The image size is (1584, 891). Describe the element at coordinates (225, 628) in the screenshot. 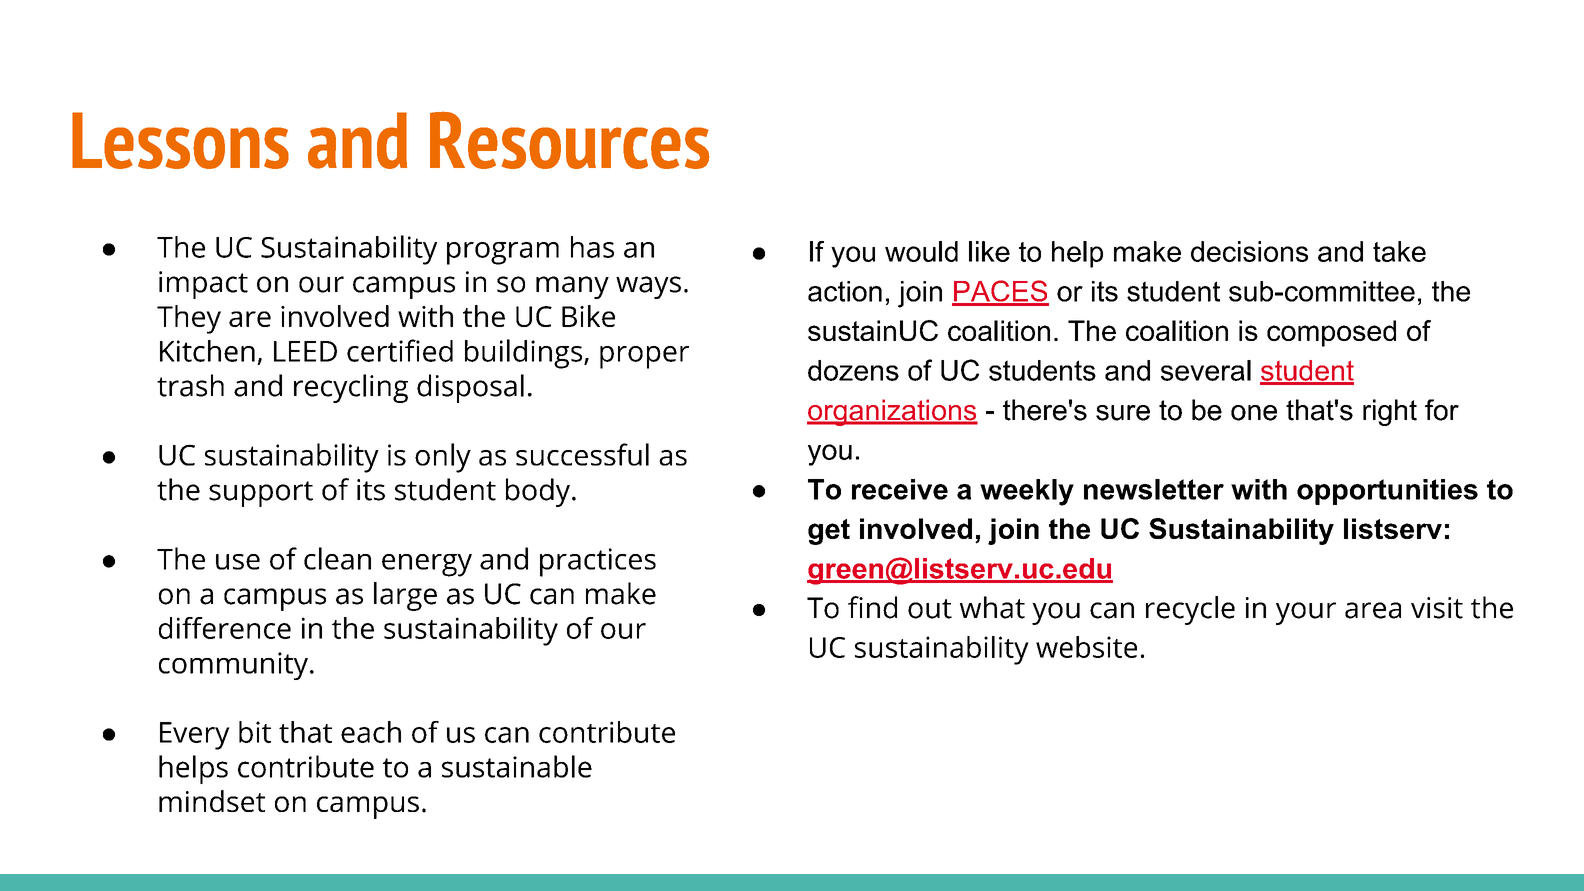

I see `difference` at that location.
